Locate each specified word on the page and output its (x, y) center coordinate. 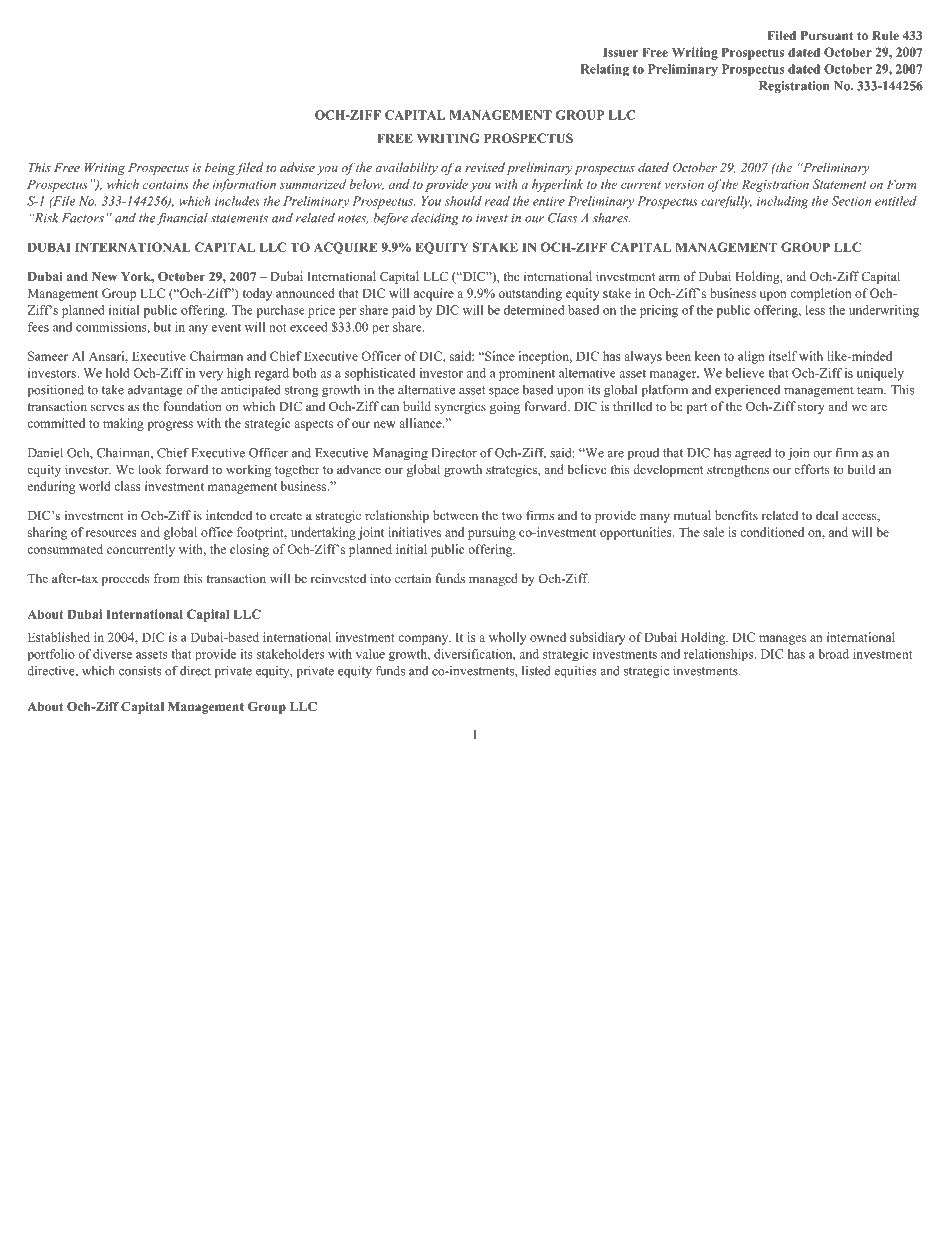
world (95, 486)
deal (827, 515)
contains (166, 184)
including (782, 202)
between (455, 515)
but (162, 327)
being (220, 168)
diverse (112, 654)
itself (783, 356)
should (463, 201)
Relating (604, 70)
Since (499, 356)
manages (782, 640)
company (424, 640)
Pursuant (827, 35)
